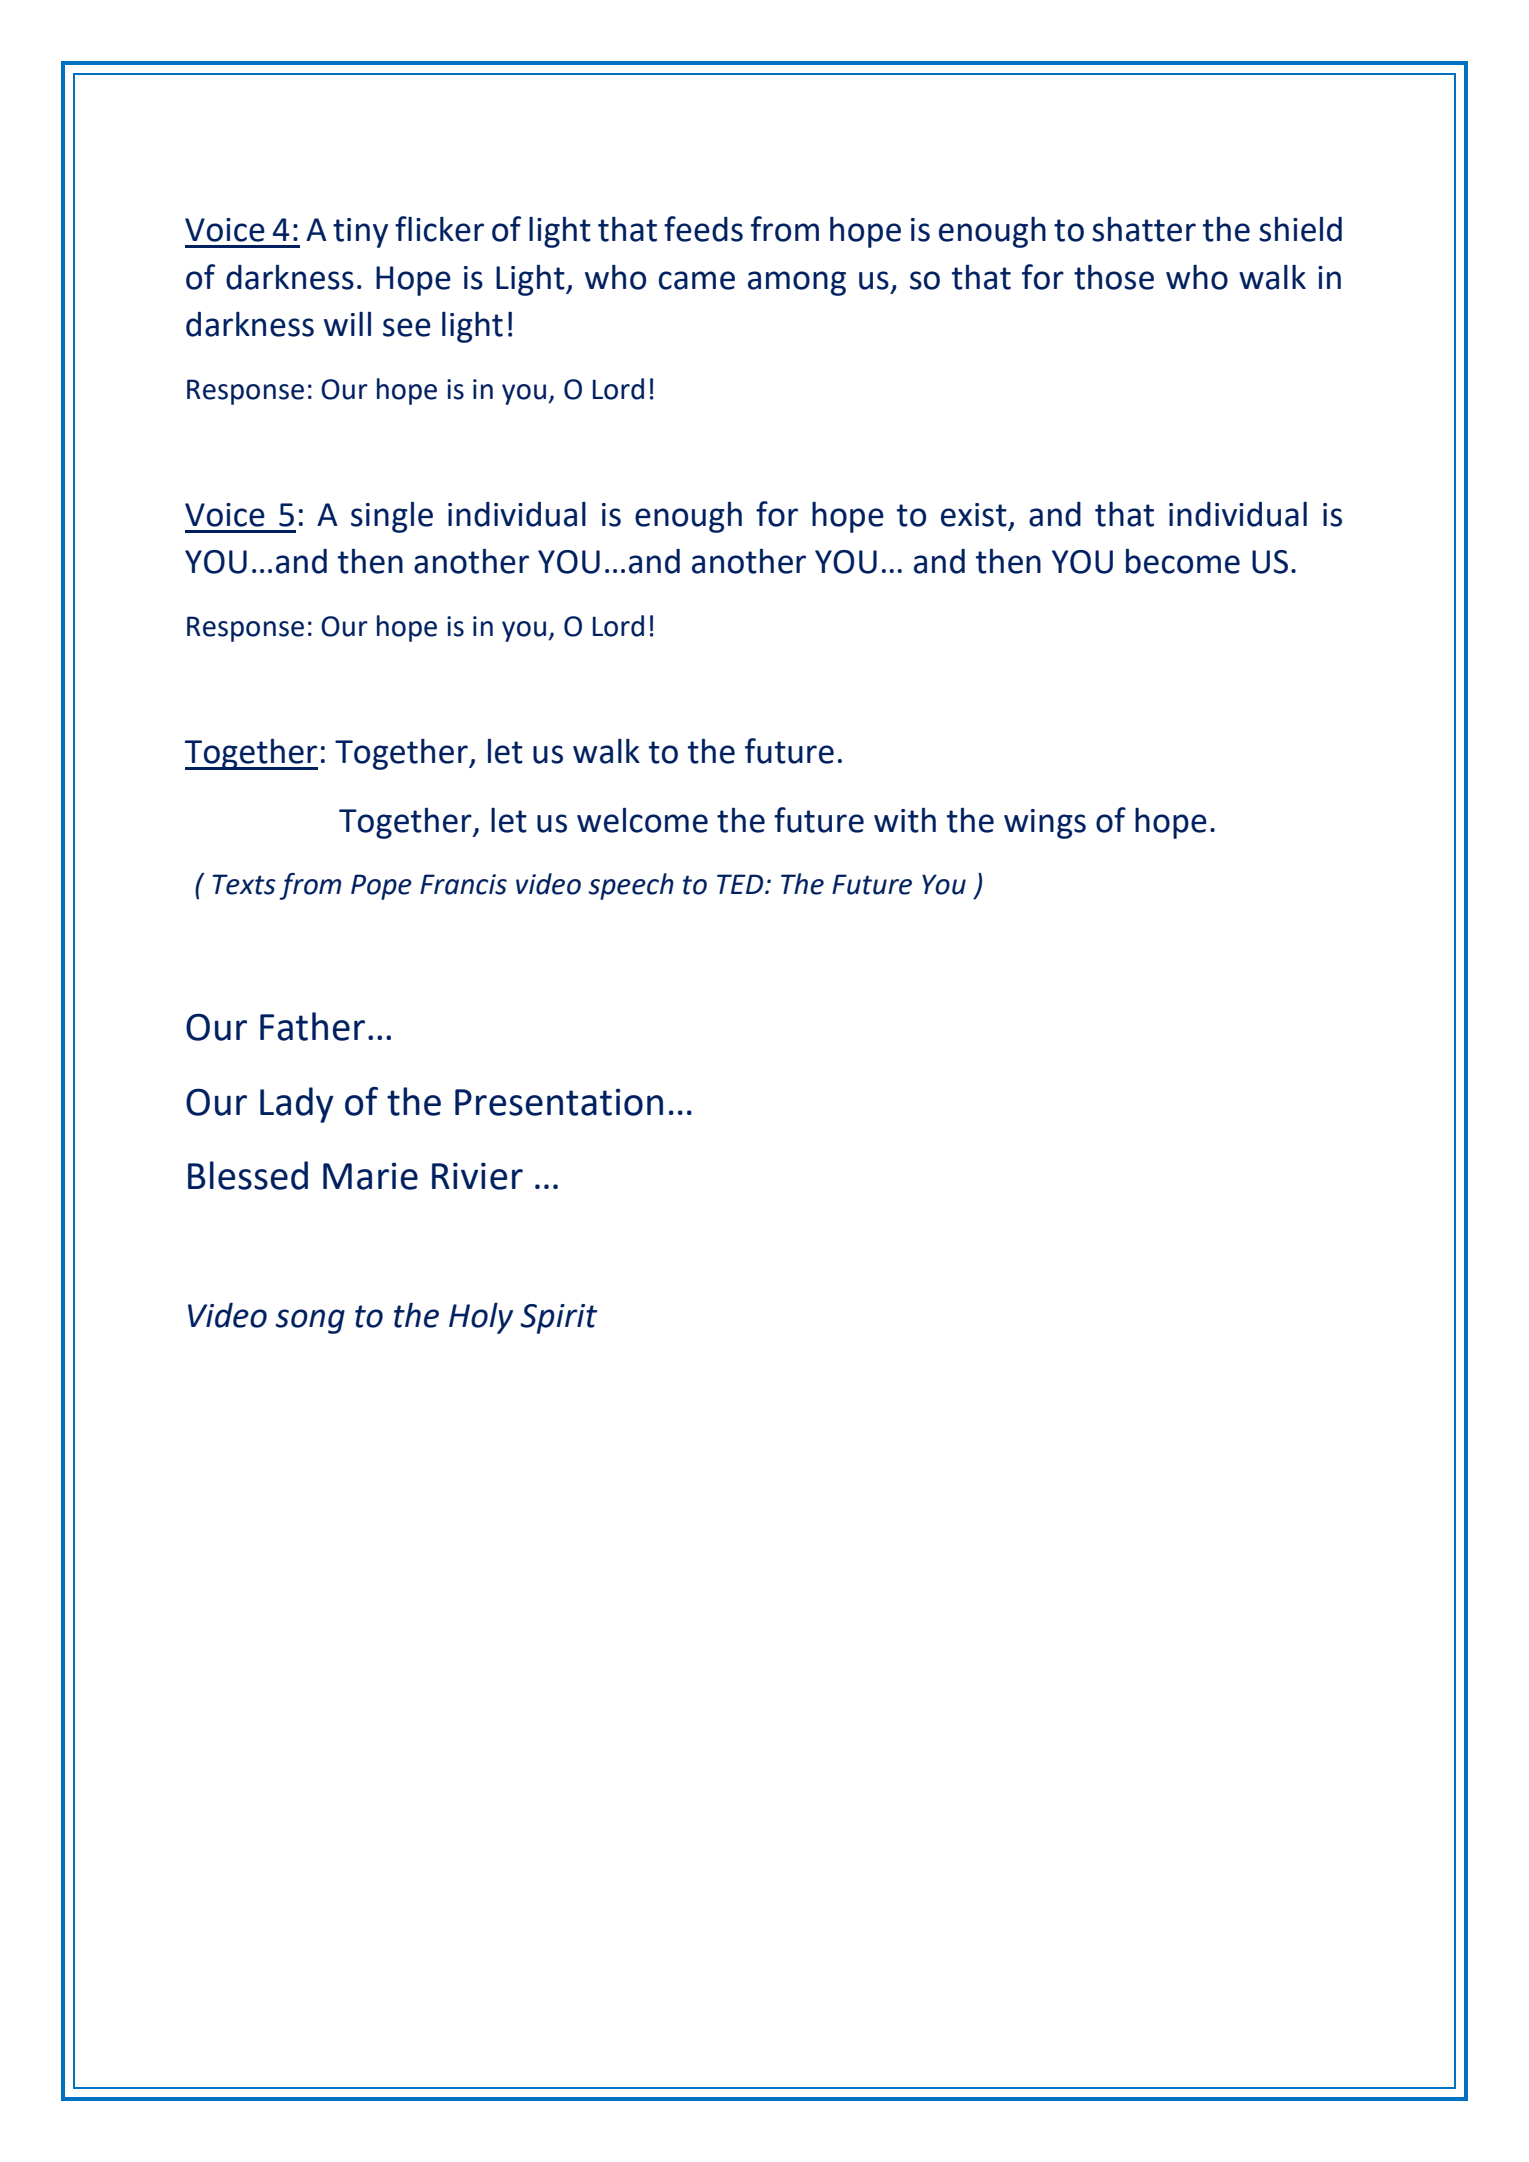 Image resolution: width=1529 pixels, height=2162 pixels. I want to click on wings, so click(1045, 824).
